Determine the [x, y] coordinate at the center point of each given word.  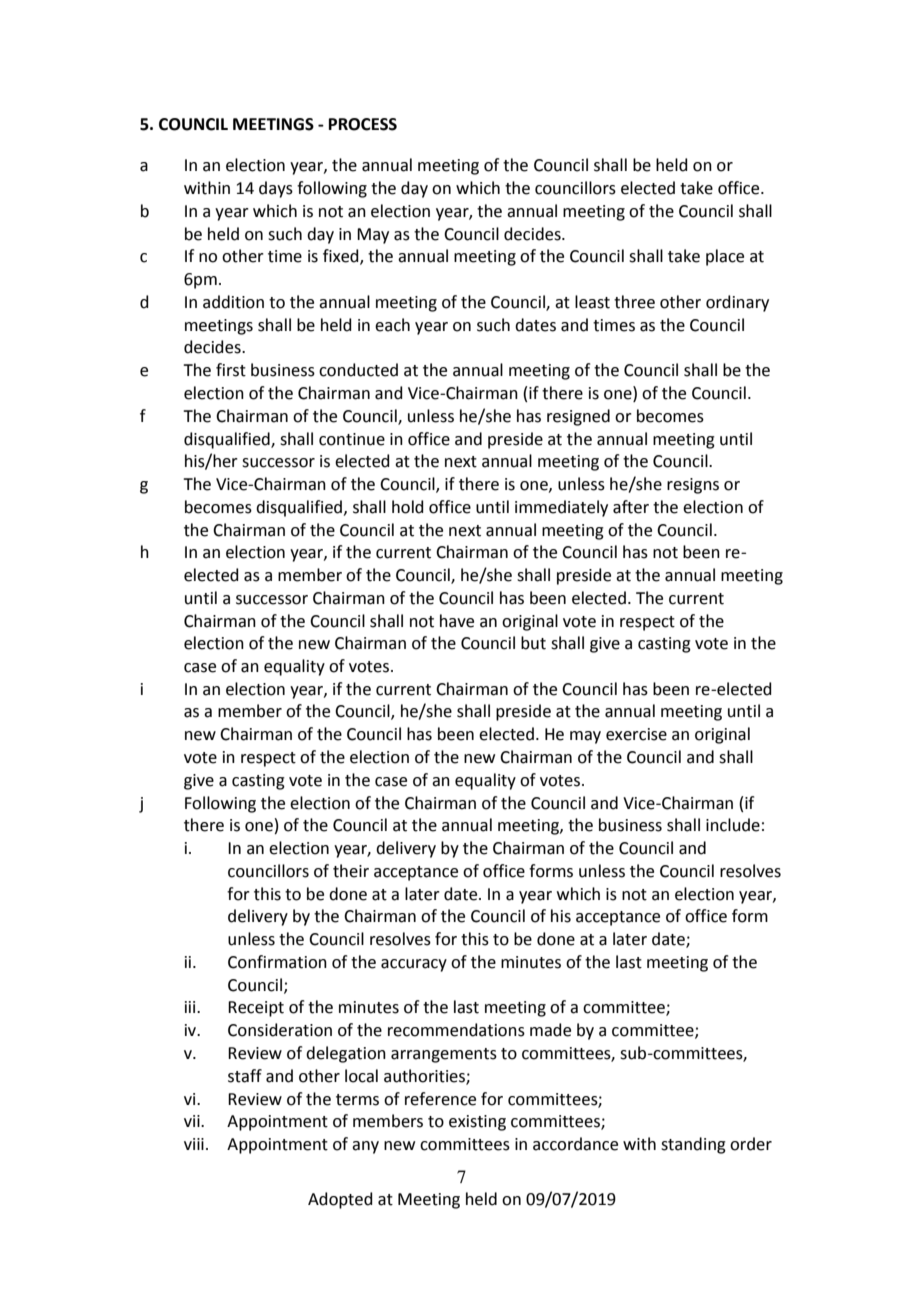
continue [352, 439]
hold [408, 507]
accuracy [414, 965]
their [351, 871]
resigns [693, 486]
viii [194, 1144]
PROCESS [363, 124]
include [733, 825]
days [276, 189]
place [725, 257]
